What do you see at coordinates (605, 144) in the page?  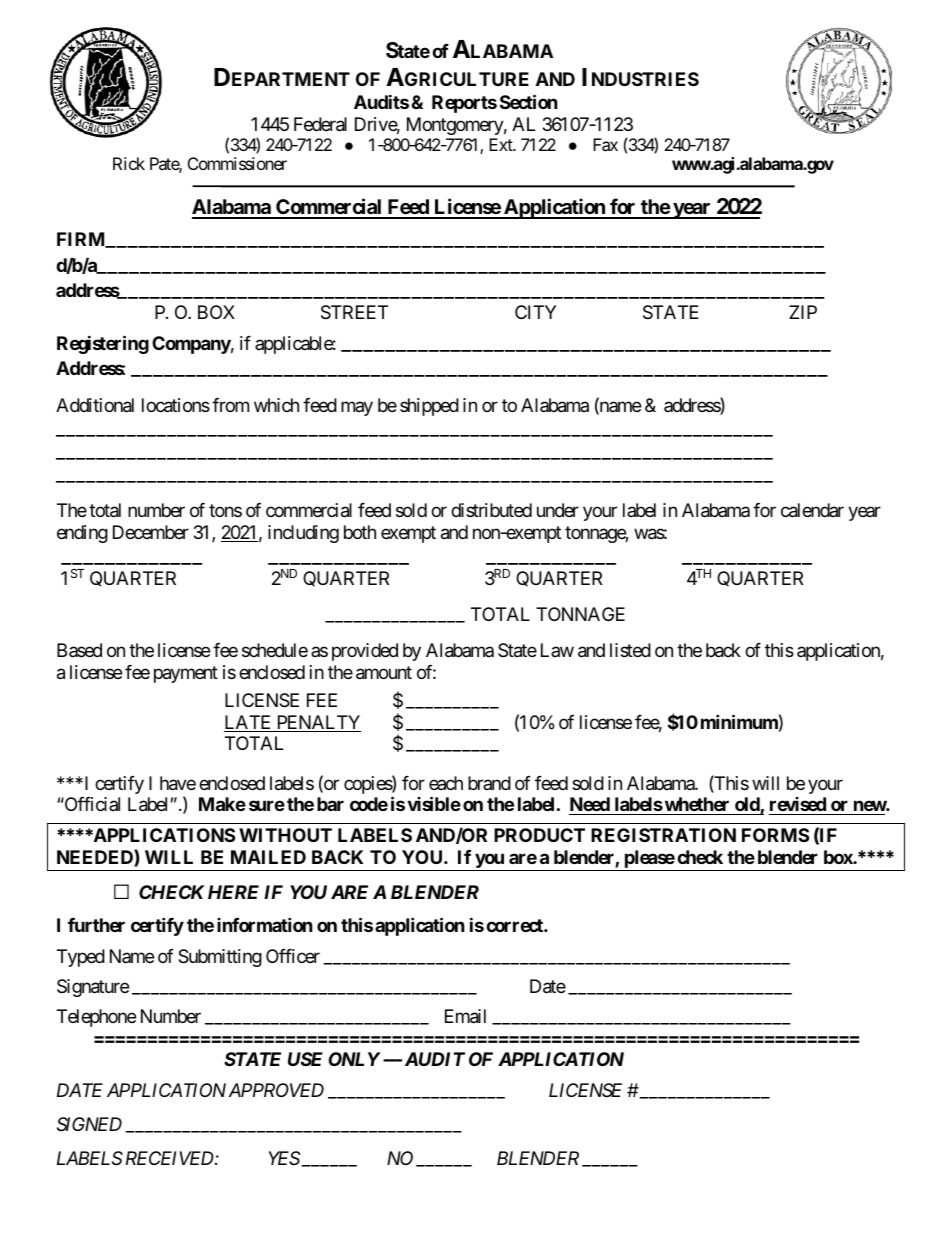 I see `Fax` at bounding box center [605, 144].
